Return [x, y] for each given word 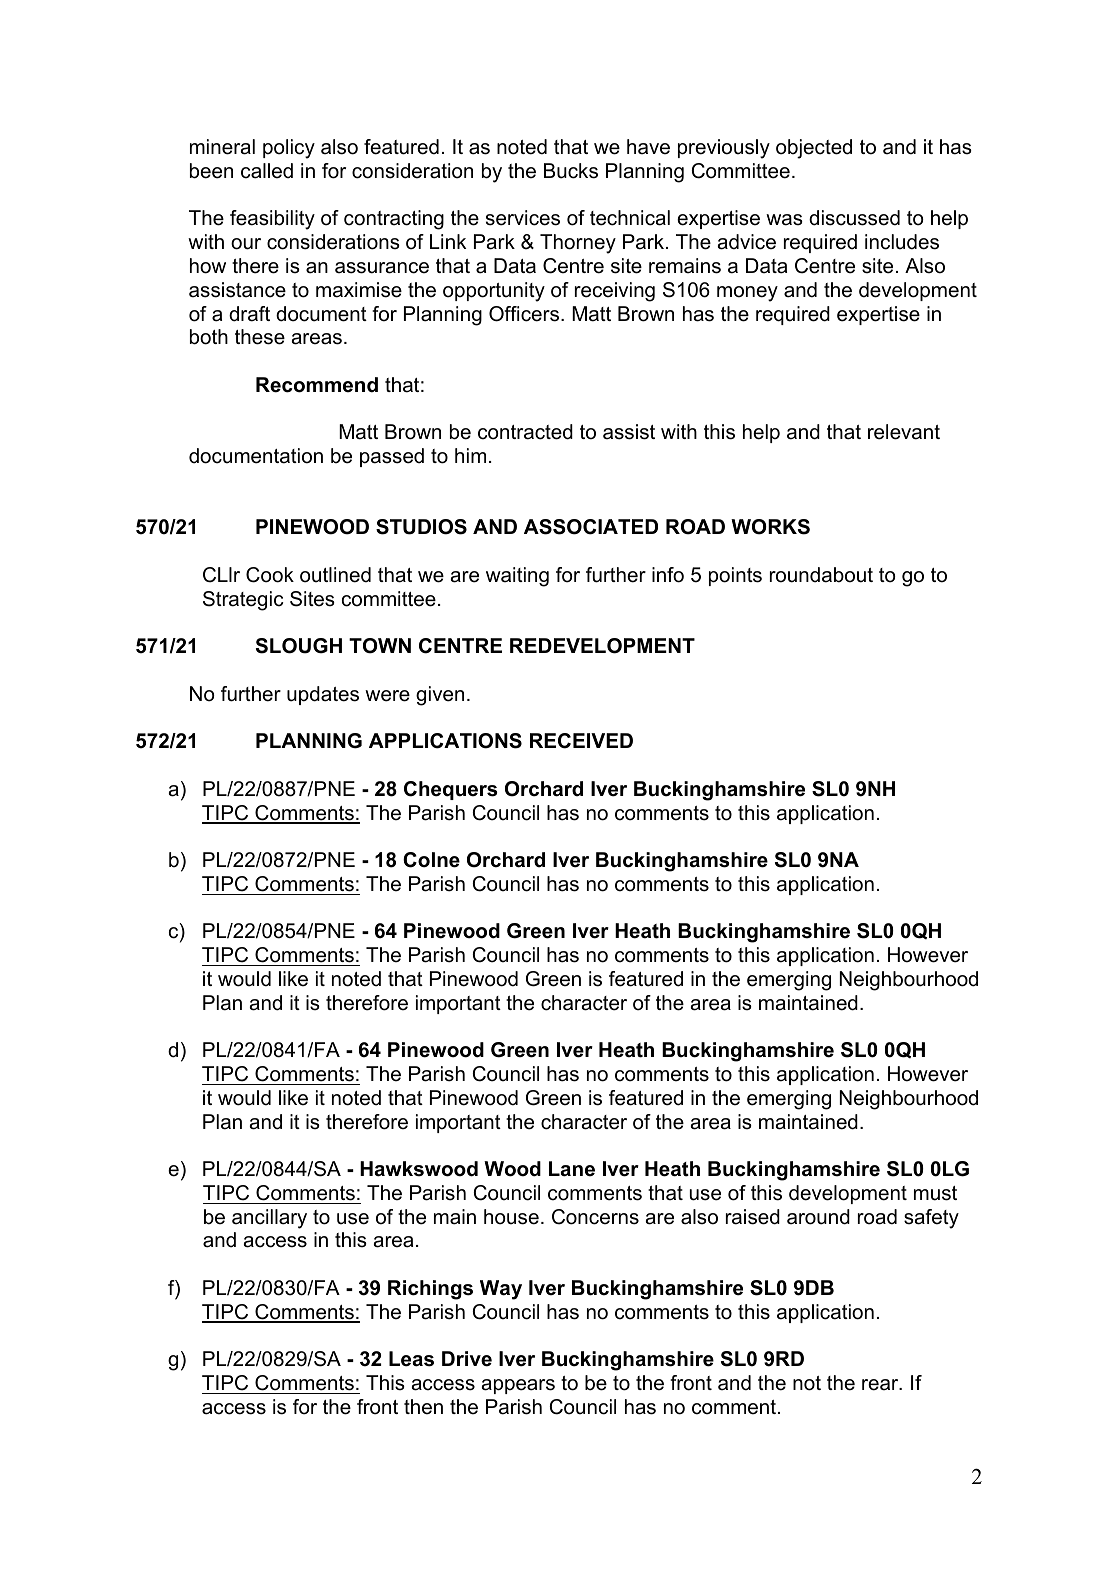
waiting [517, 577]
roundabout [821, 575]
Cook [270, 575]
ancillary [269, 1219]
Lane [572, 1169]
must [935, 1193]
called [267, 171]
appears [518, 1386]
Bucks [571, 171]
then [423, 1407]
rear [881, 1385]
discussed [854, 218]
